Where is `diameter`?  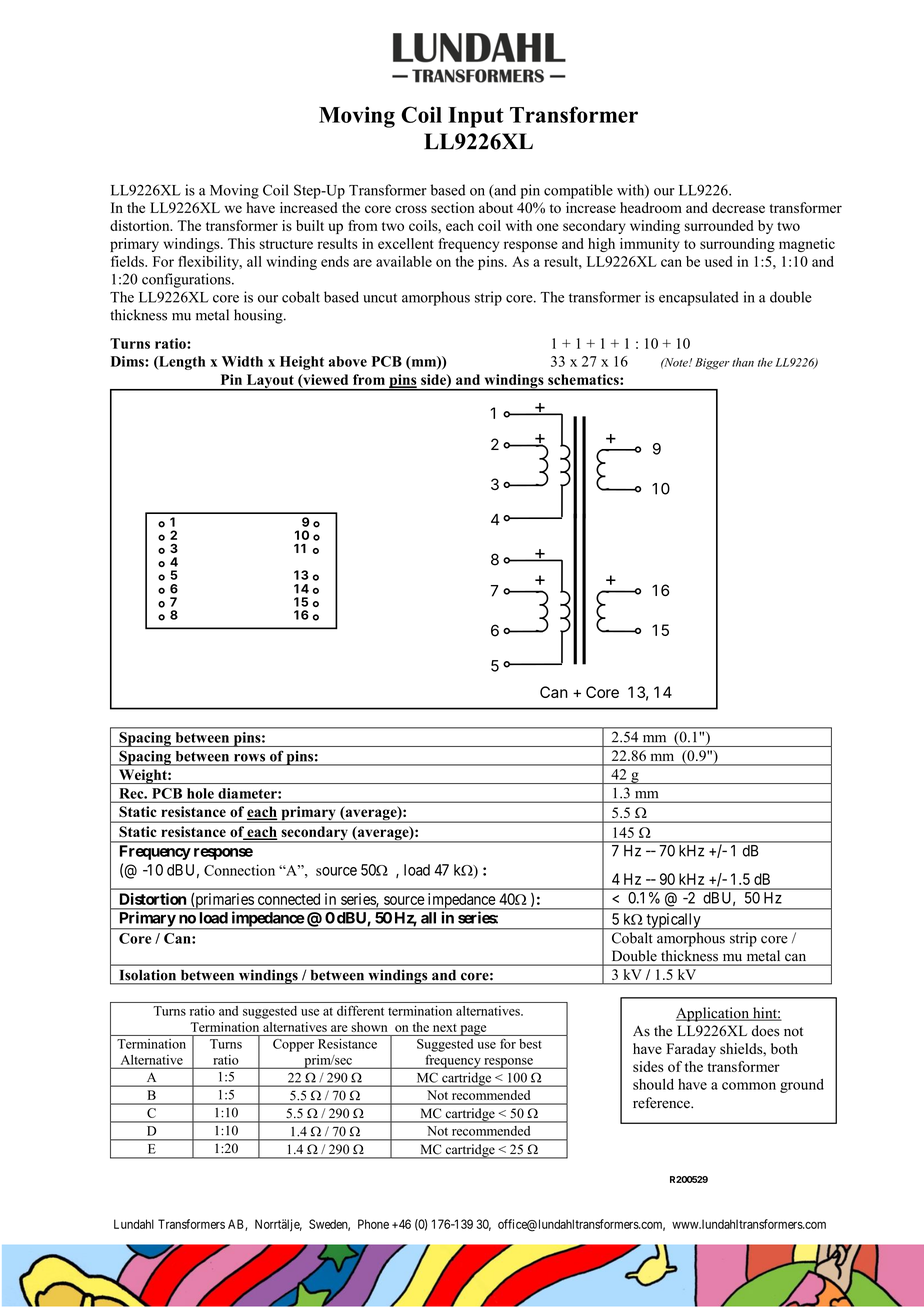 diameter is located at coordinates (248, 793).
